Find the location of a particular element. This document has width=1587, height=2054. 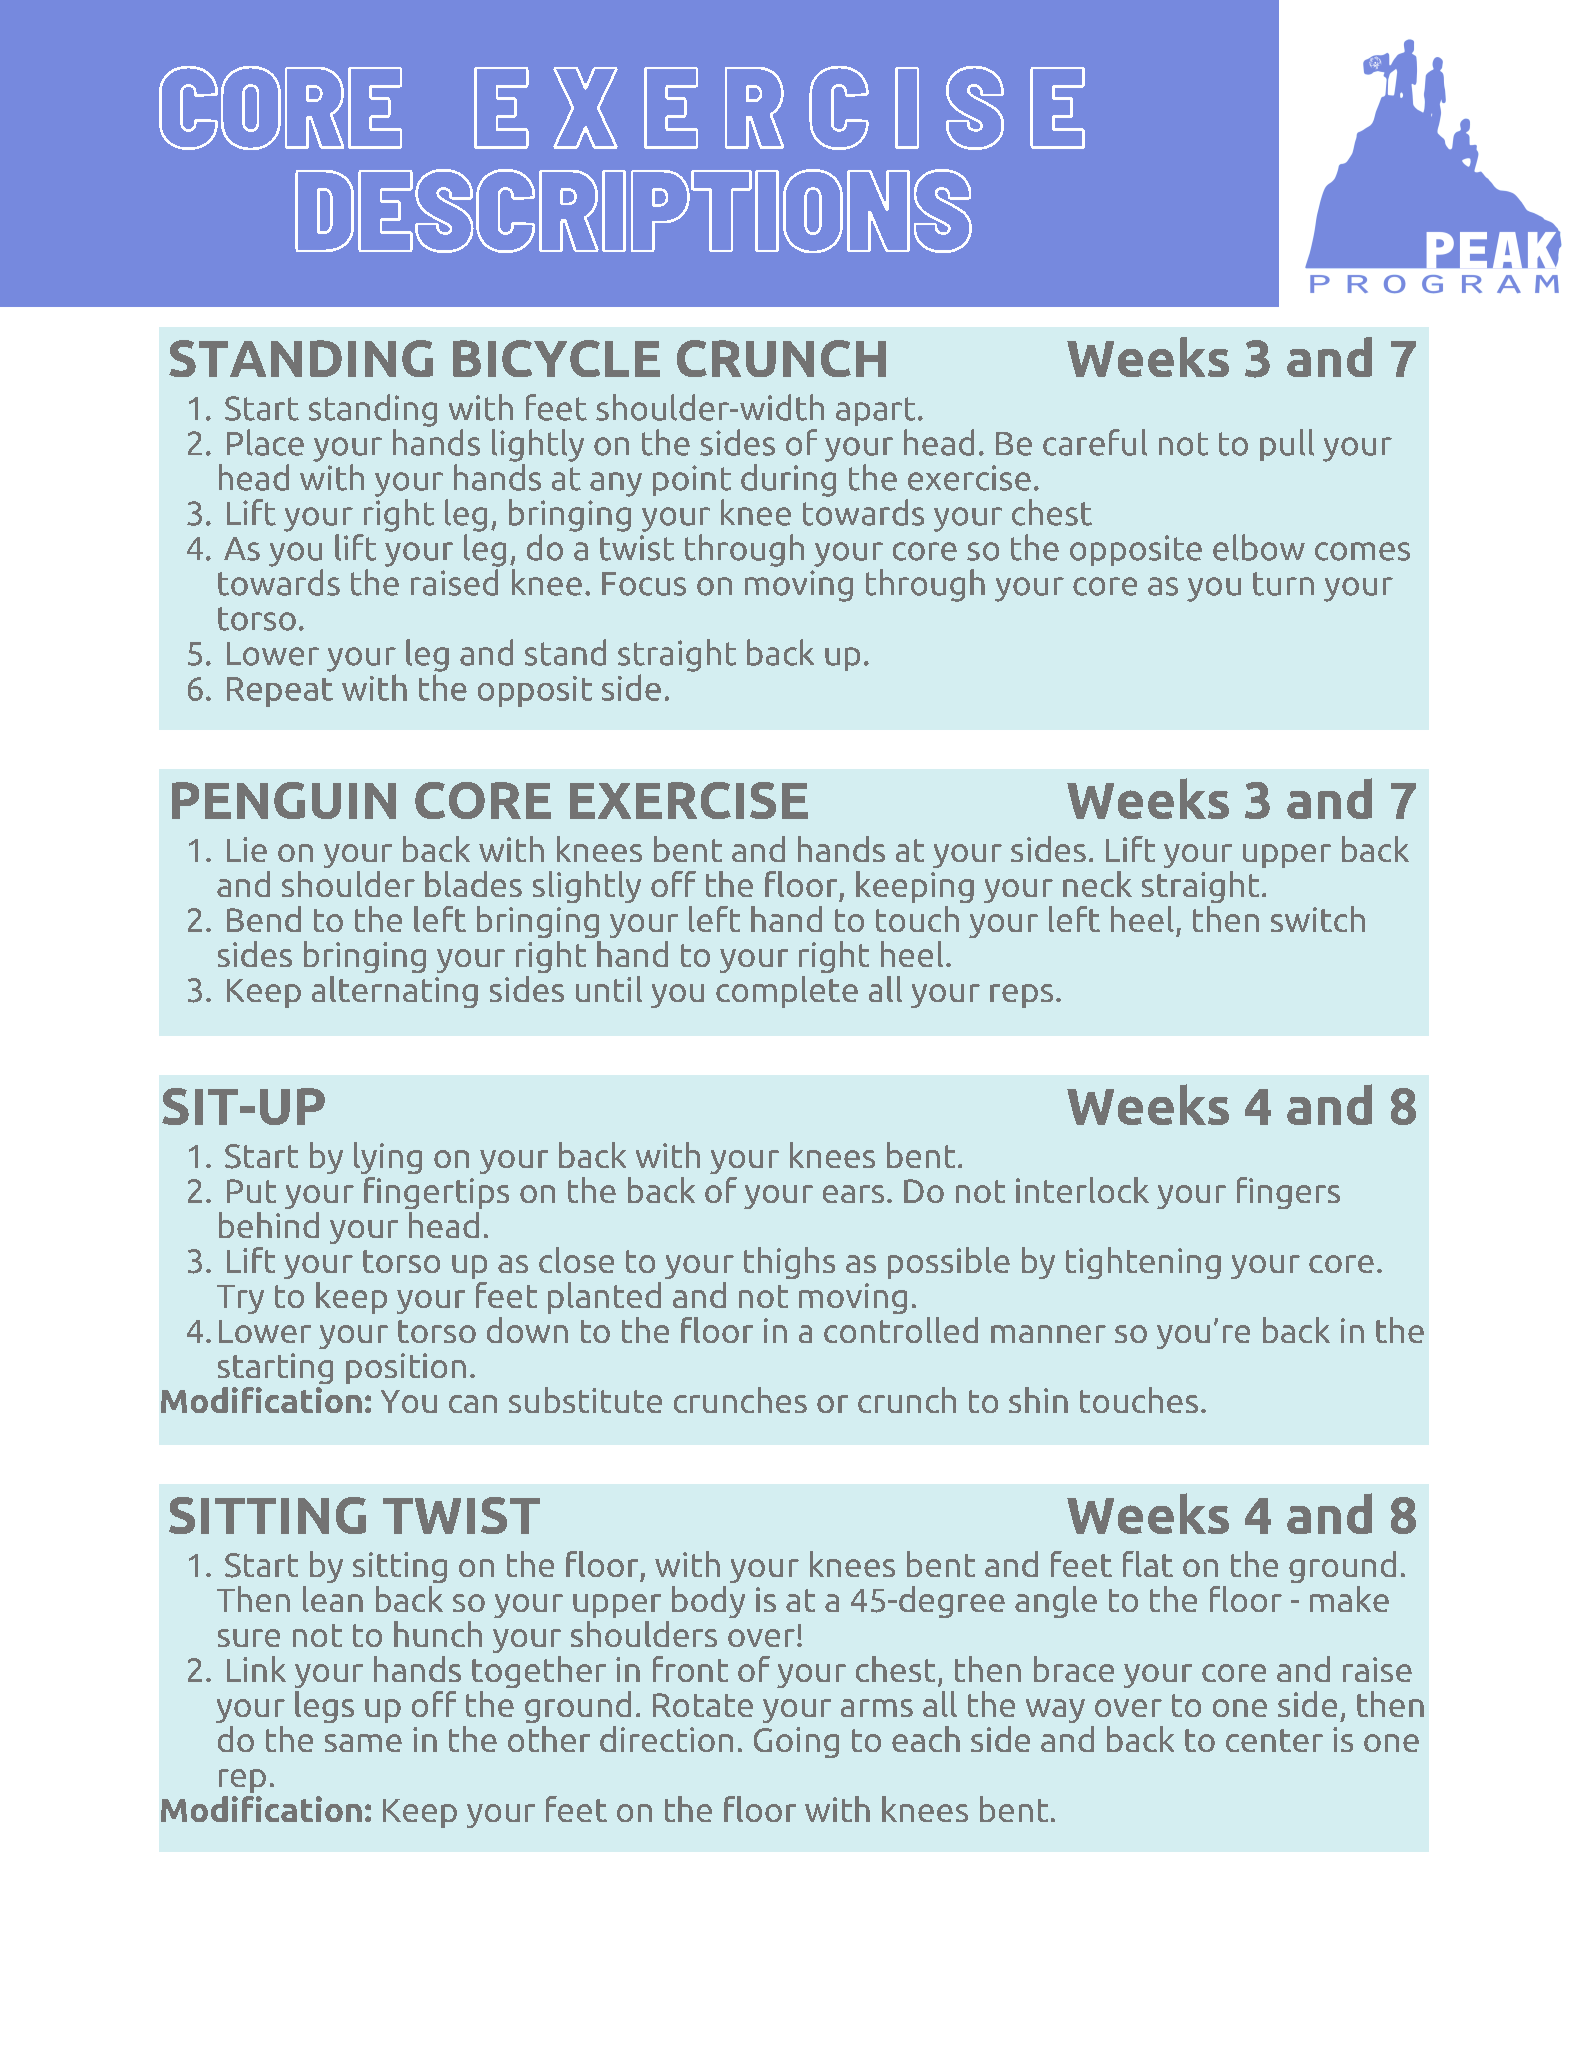

pull is located at coordinates (1287, 445).
